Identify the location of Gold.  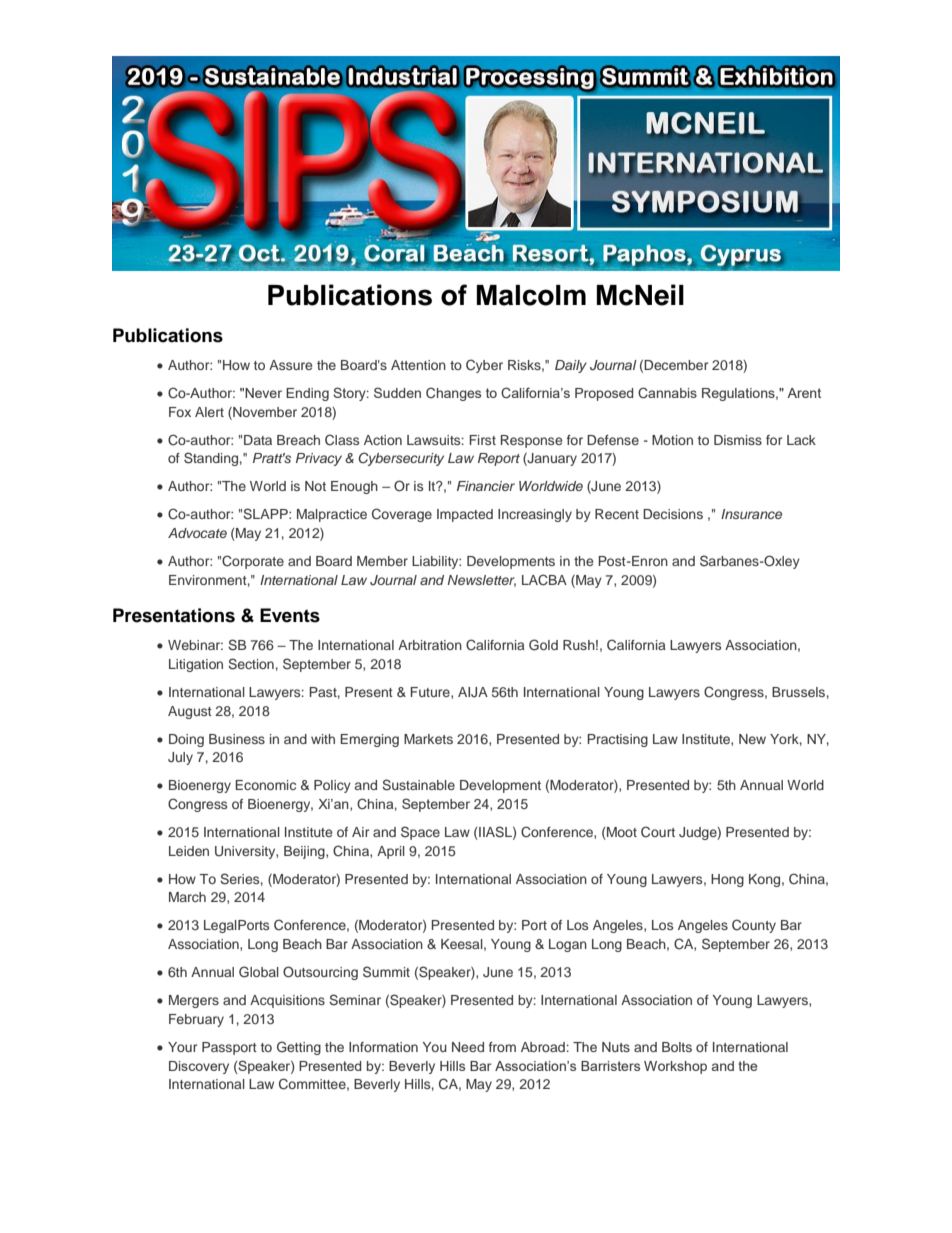
(543, 645).
